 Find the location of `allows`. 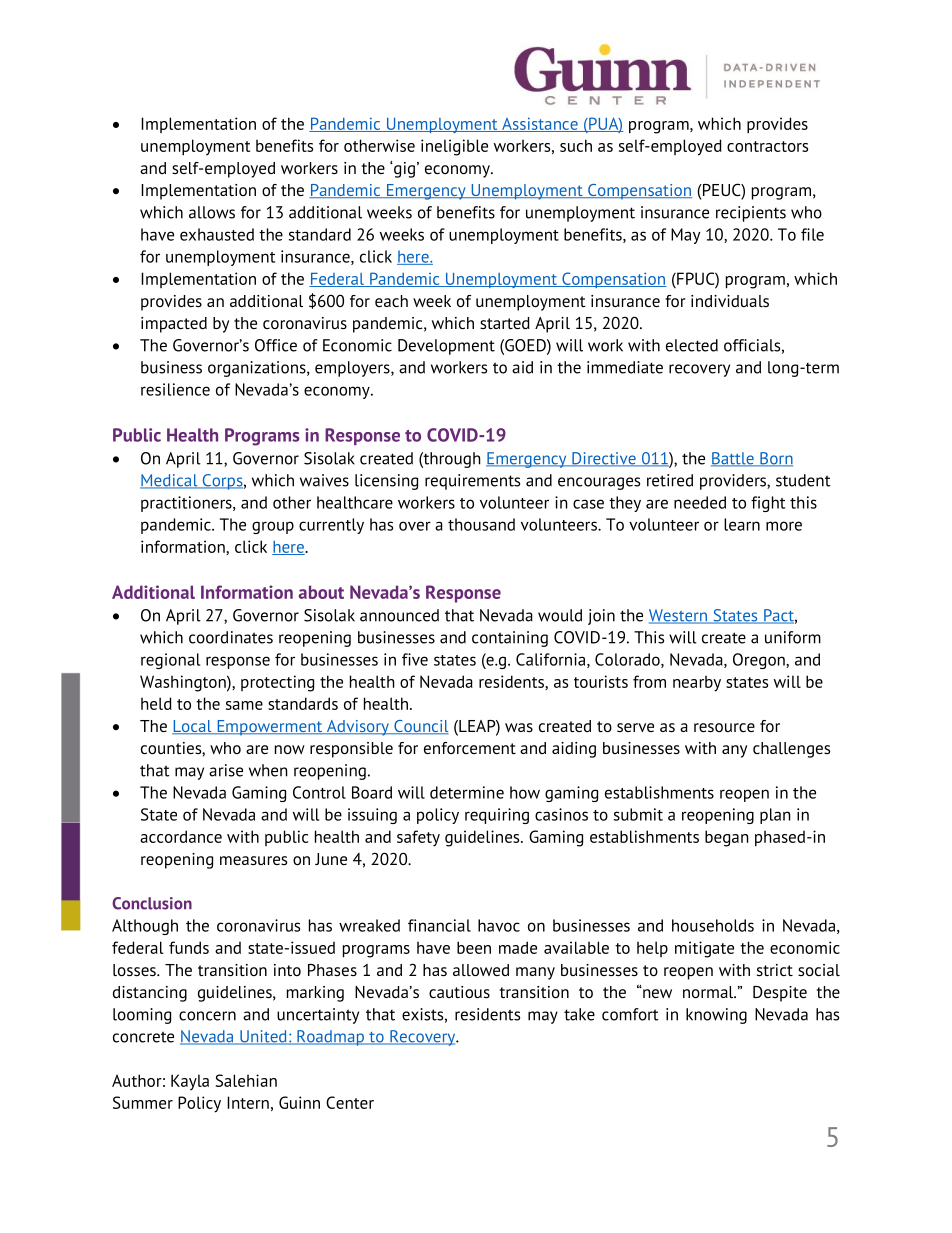

allows is located at coordinates (212, 212).
